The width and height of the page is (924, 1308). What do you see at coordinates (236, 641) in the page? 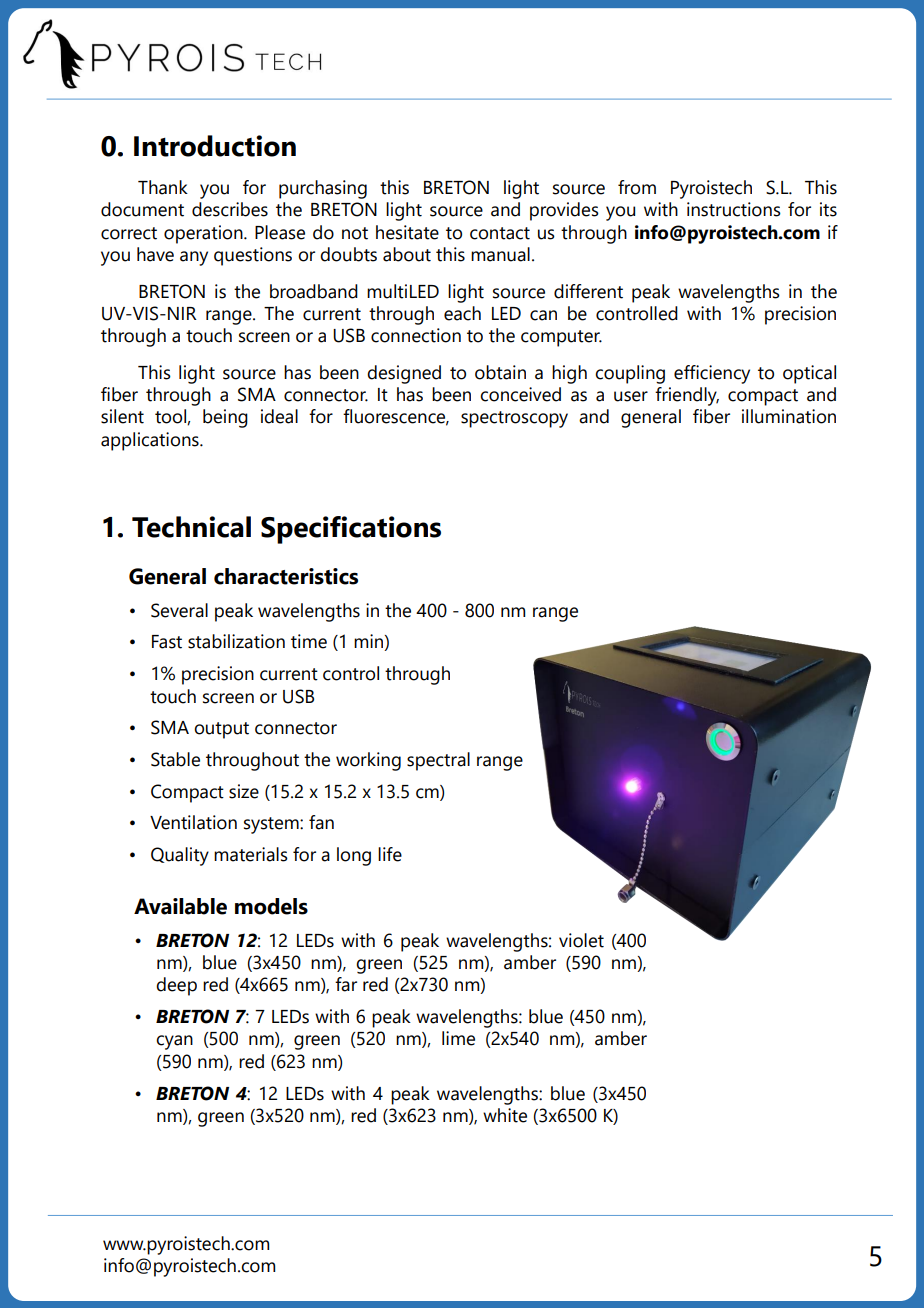
I see `stabilization` at bounding box center [236, 641].
